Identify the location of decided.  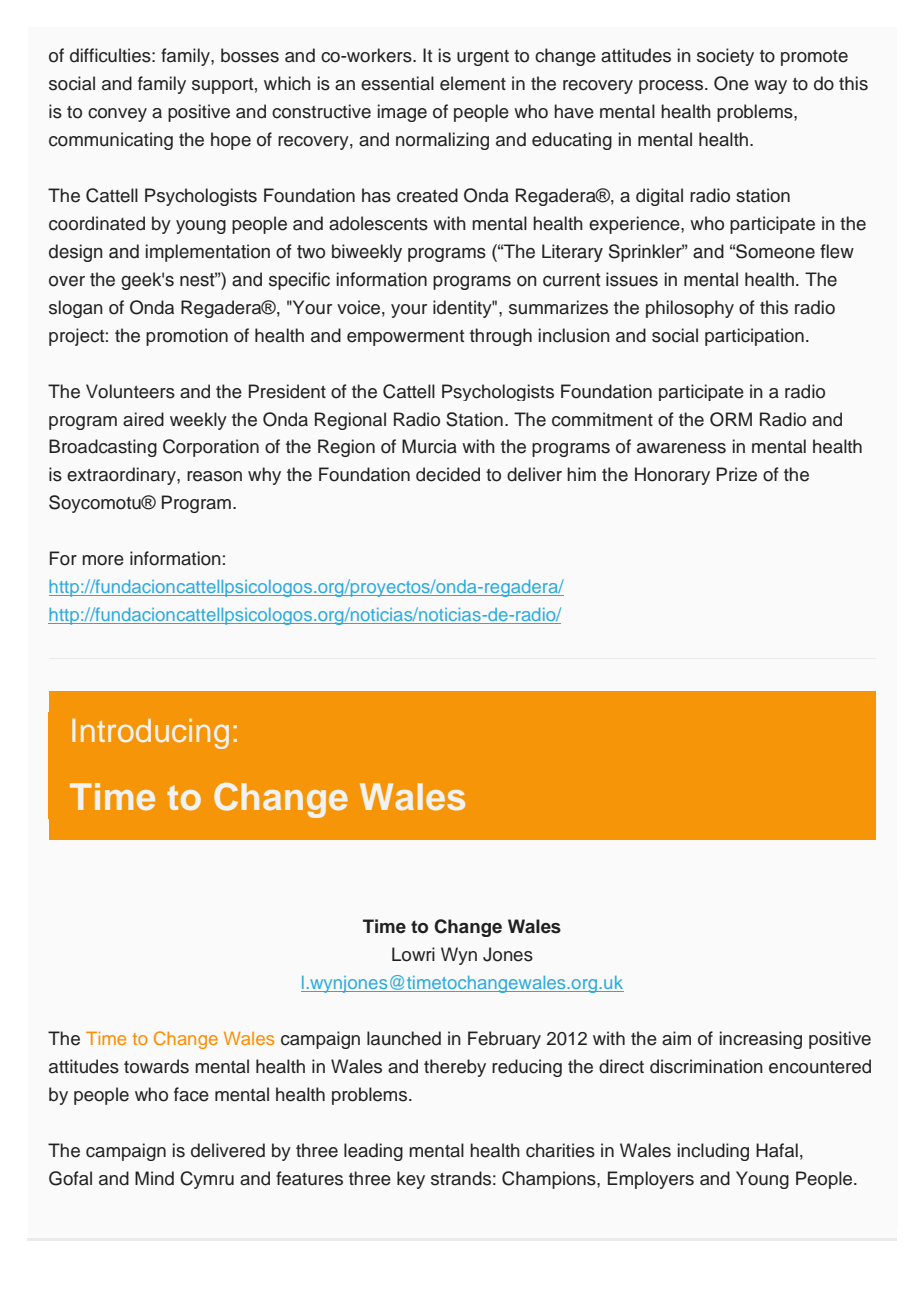
(448, 474).
